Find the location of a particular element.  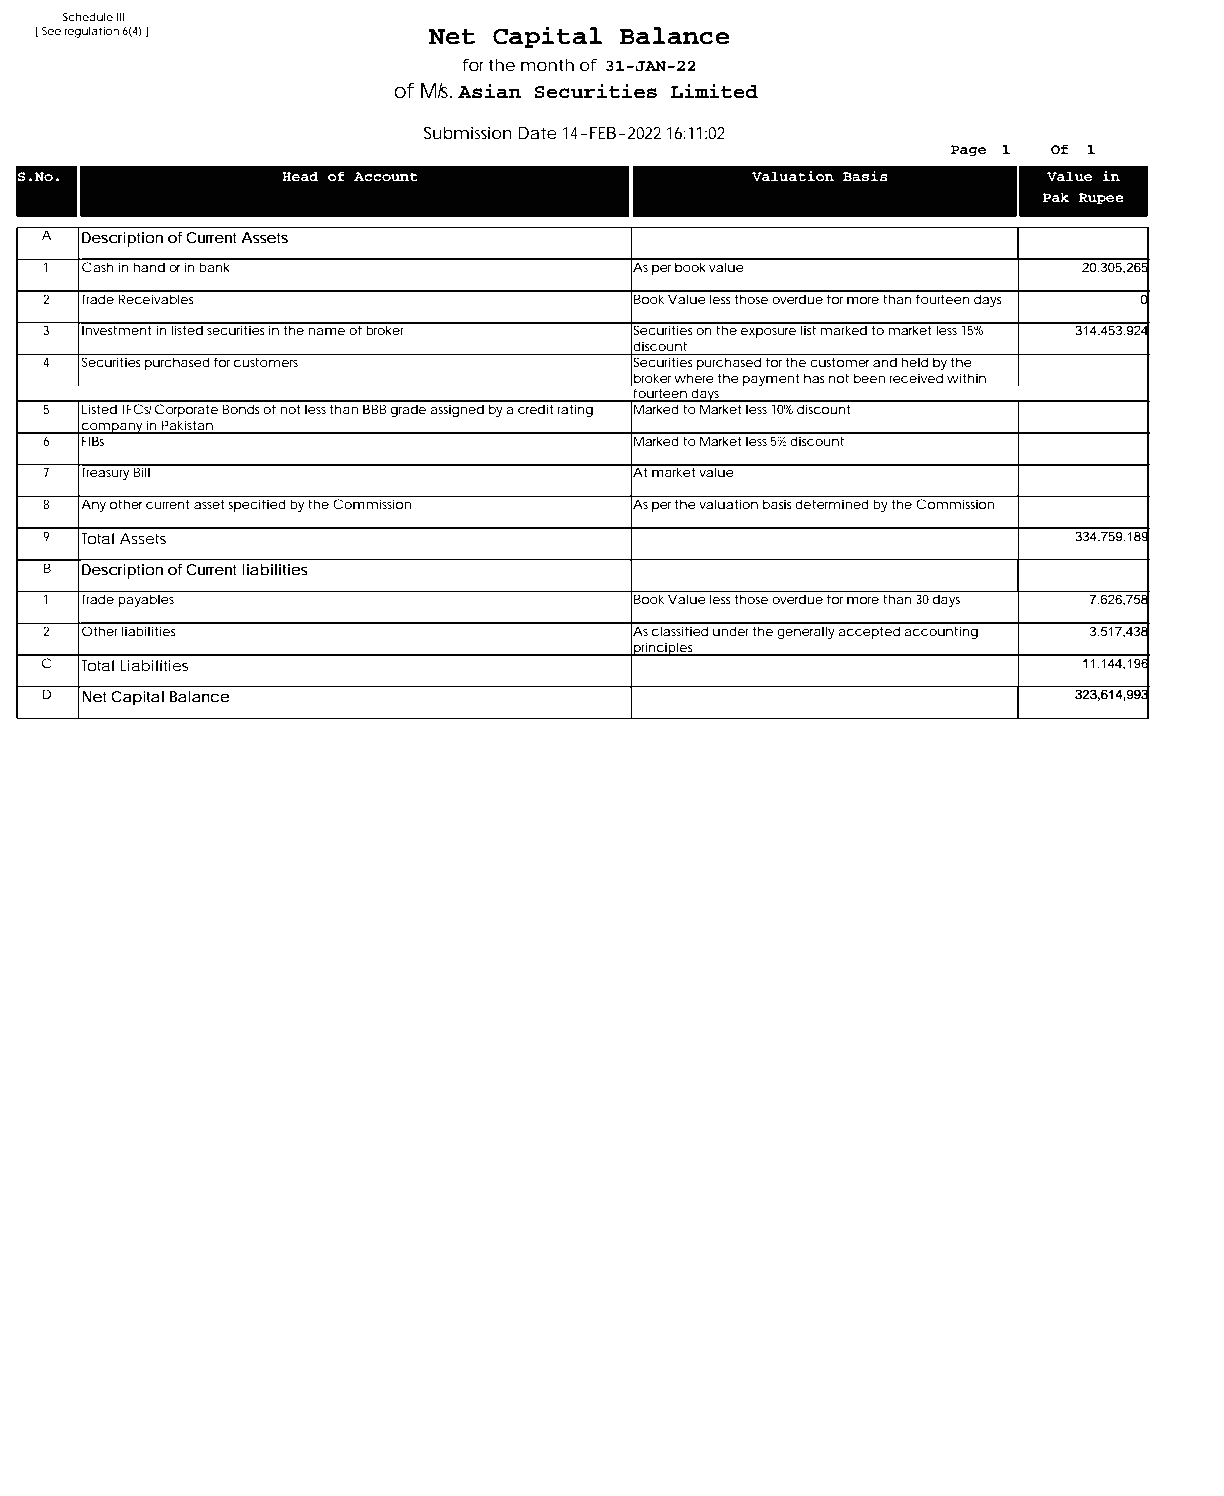

Asian is located at coordinates (489, 91).
